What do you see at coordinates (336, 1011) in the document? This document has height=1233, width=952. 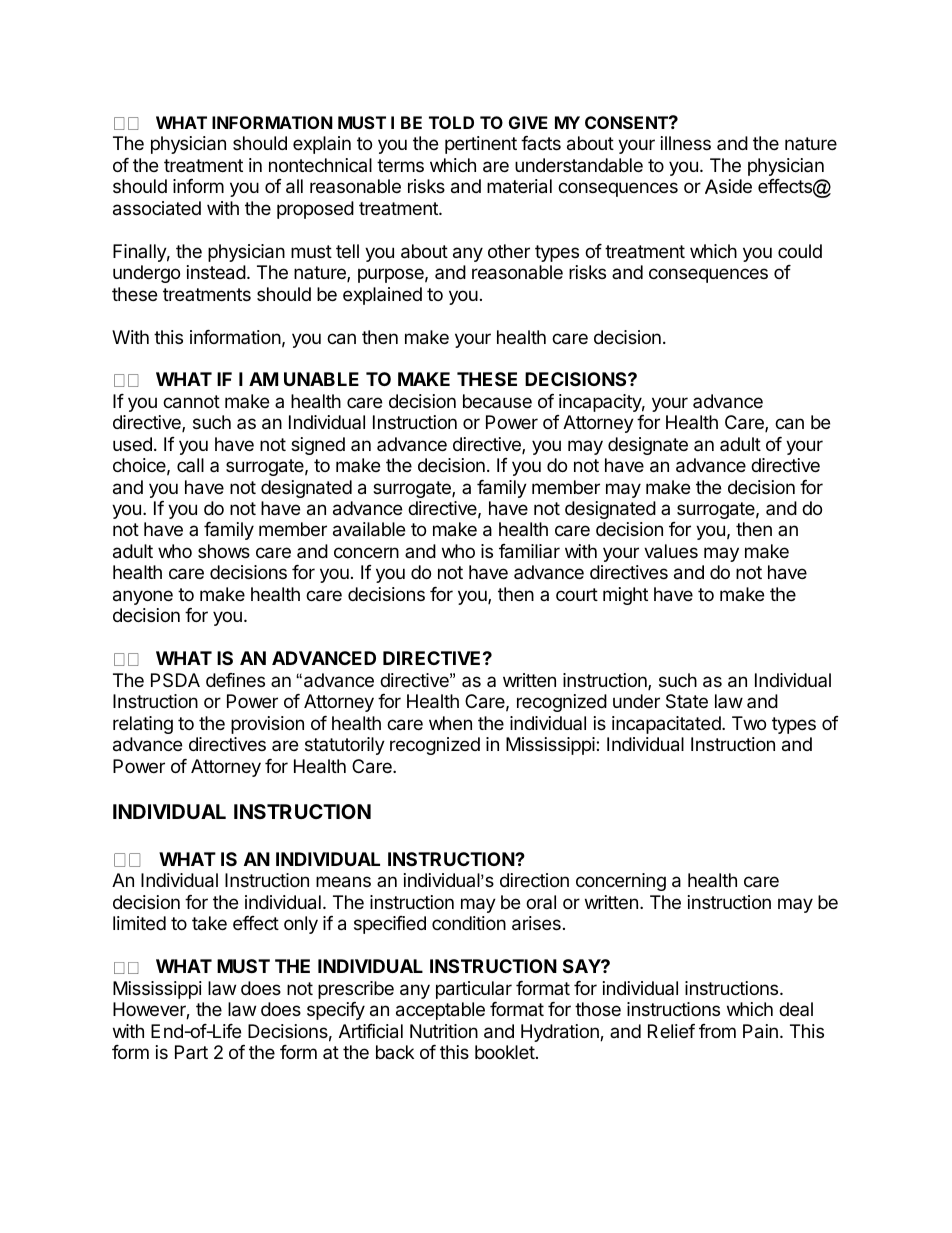 I see `specify` at bounding box center [336, 1011].
